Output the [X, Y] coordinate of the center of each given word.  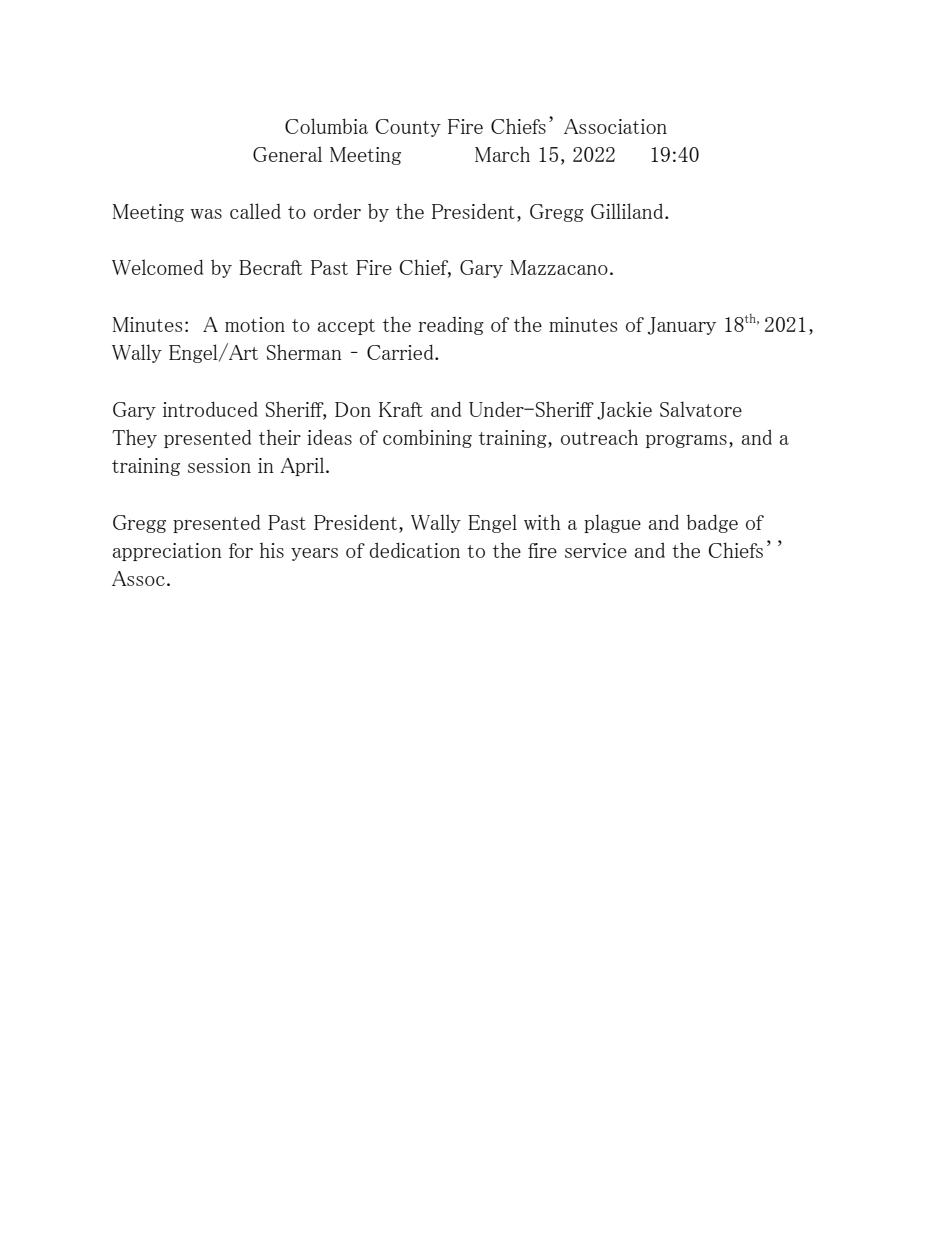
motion [255, 324]
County [408, 128]
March [502, 154]
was [206, 214]
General [287, 154]
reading [451, 326]
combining [427, 439]
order [337, 211]
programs [686, 441]
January [682, 326]
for [241, 550]
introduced [210, 409]
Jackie [624, 410]
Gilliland [628, 211]
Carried [401, 352]
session [219, 465]
